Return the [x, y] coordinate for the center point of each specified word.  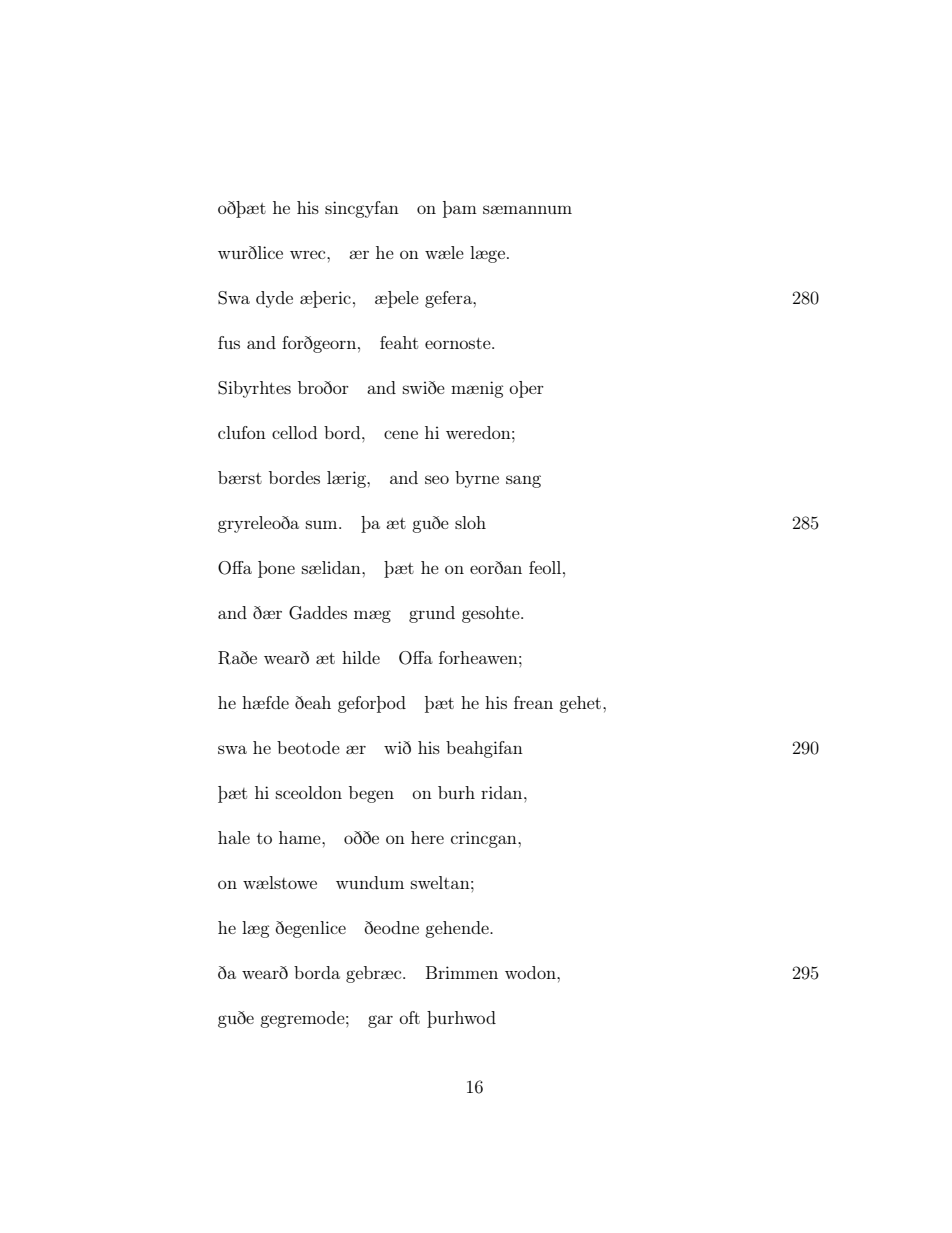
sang [523, 481]
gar [380, 1021]
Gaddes [318, 613]
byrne [477, 479]
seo [437, 479]
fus [229, 342]
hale [234, 837]
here [427, 837]
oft [409, 1017]
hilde [361, 657]
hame [301, 837]
